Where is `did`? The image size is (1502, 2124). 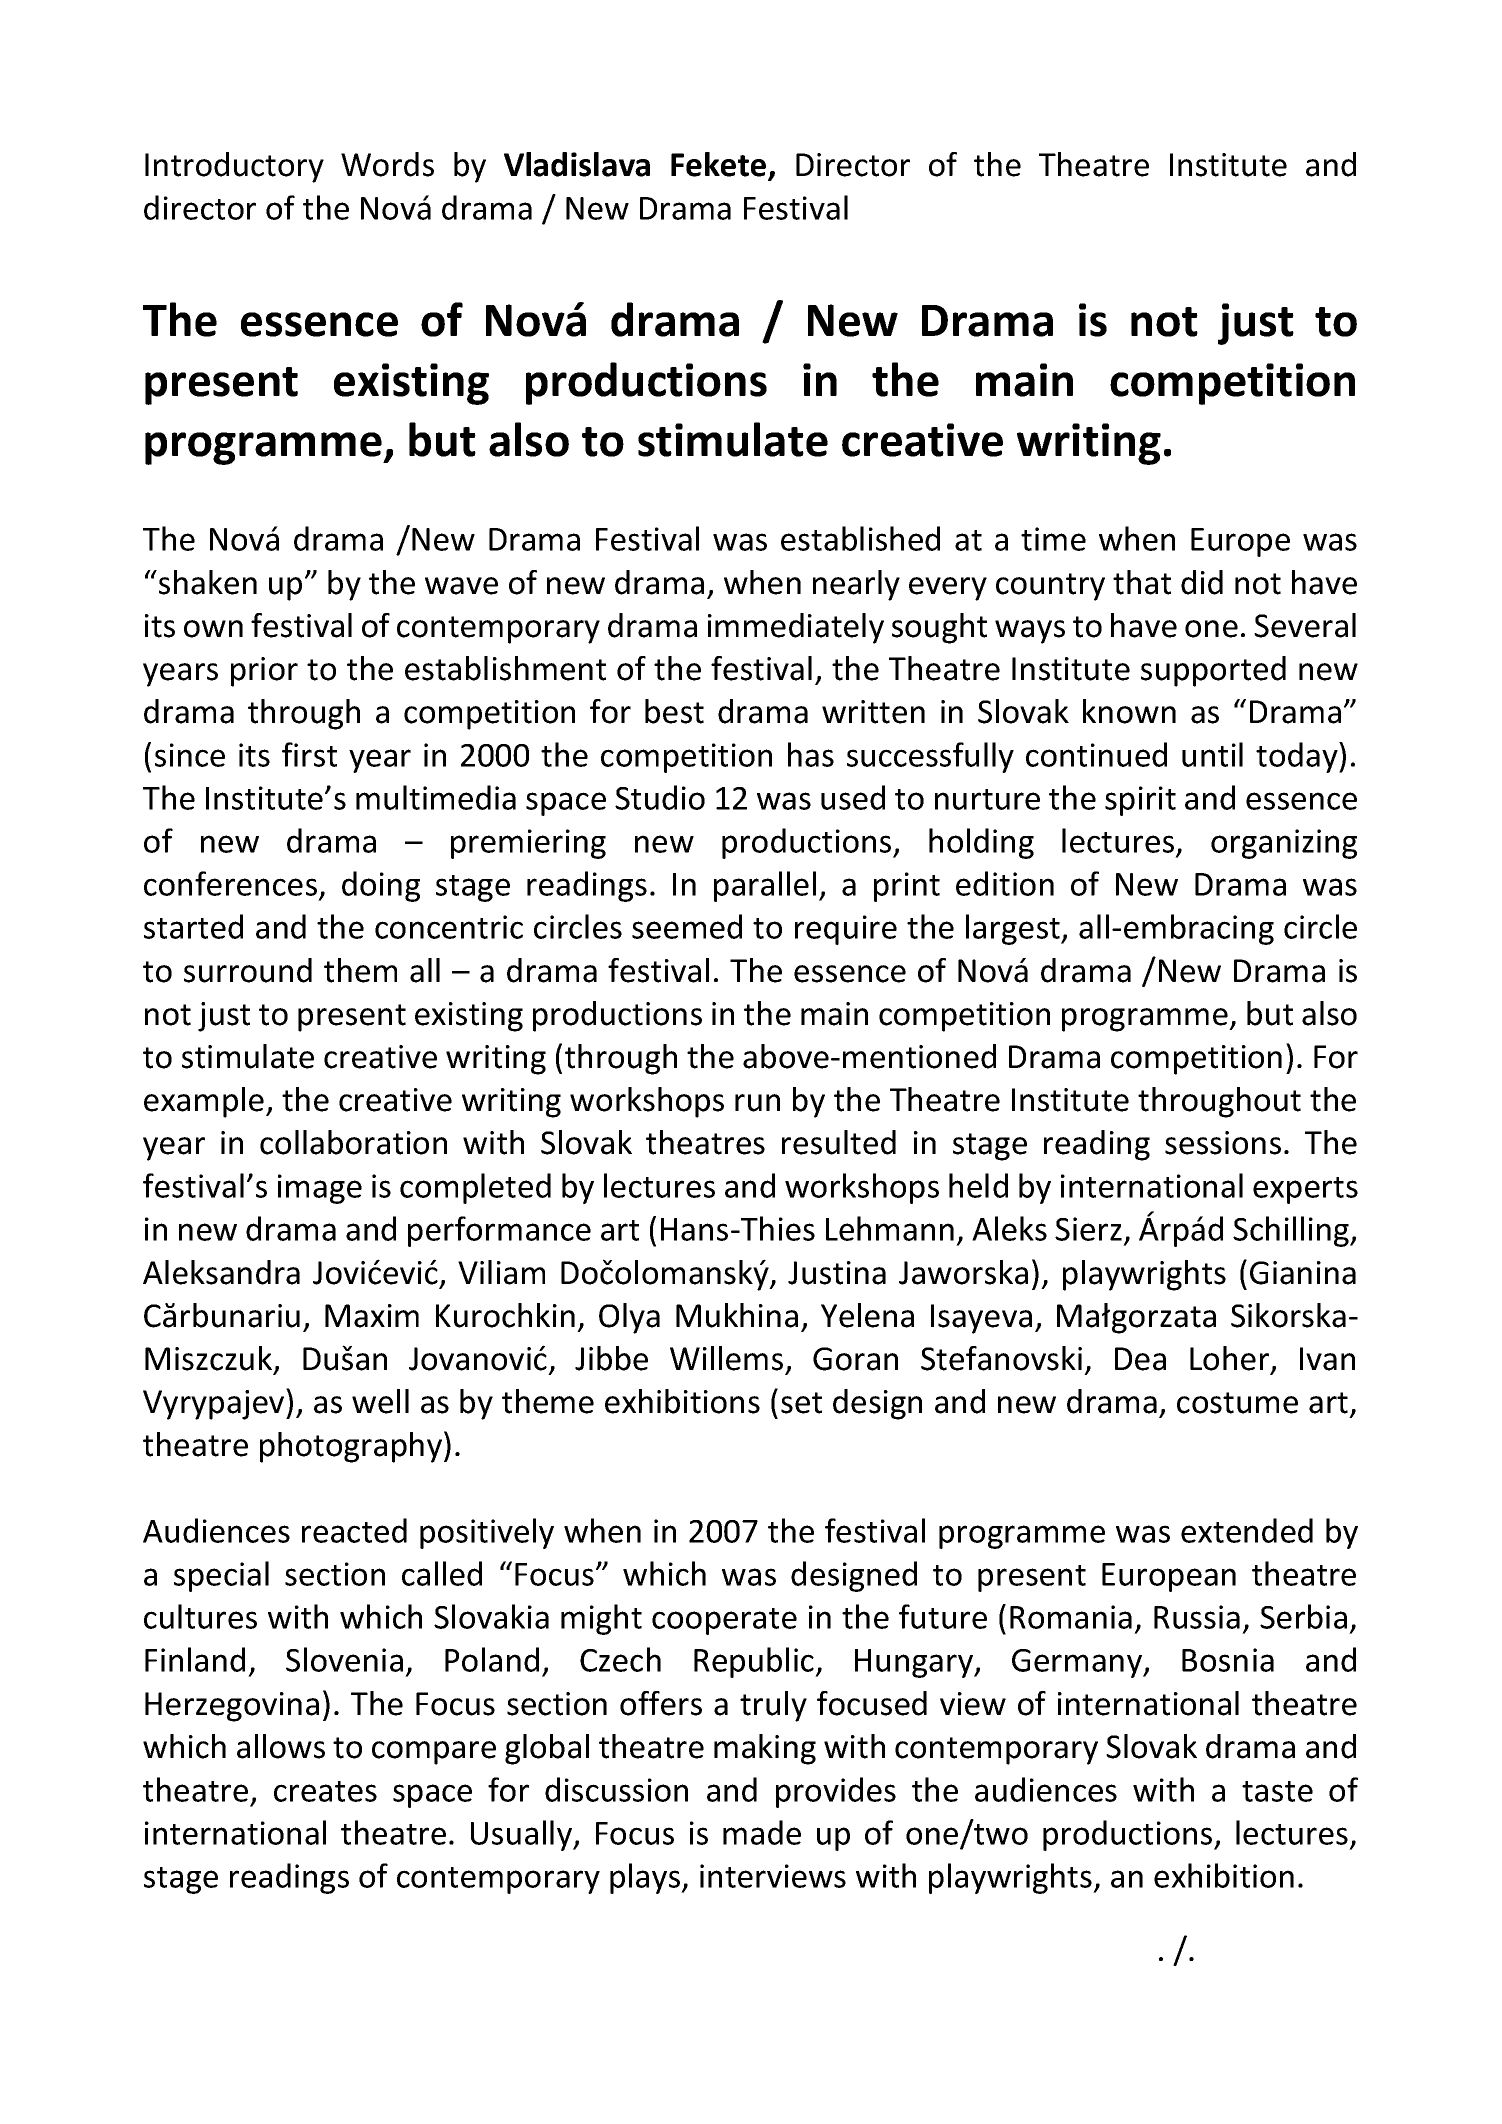 did is located at coordinates (1202, 582).
